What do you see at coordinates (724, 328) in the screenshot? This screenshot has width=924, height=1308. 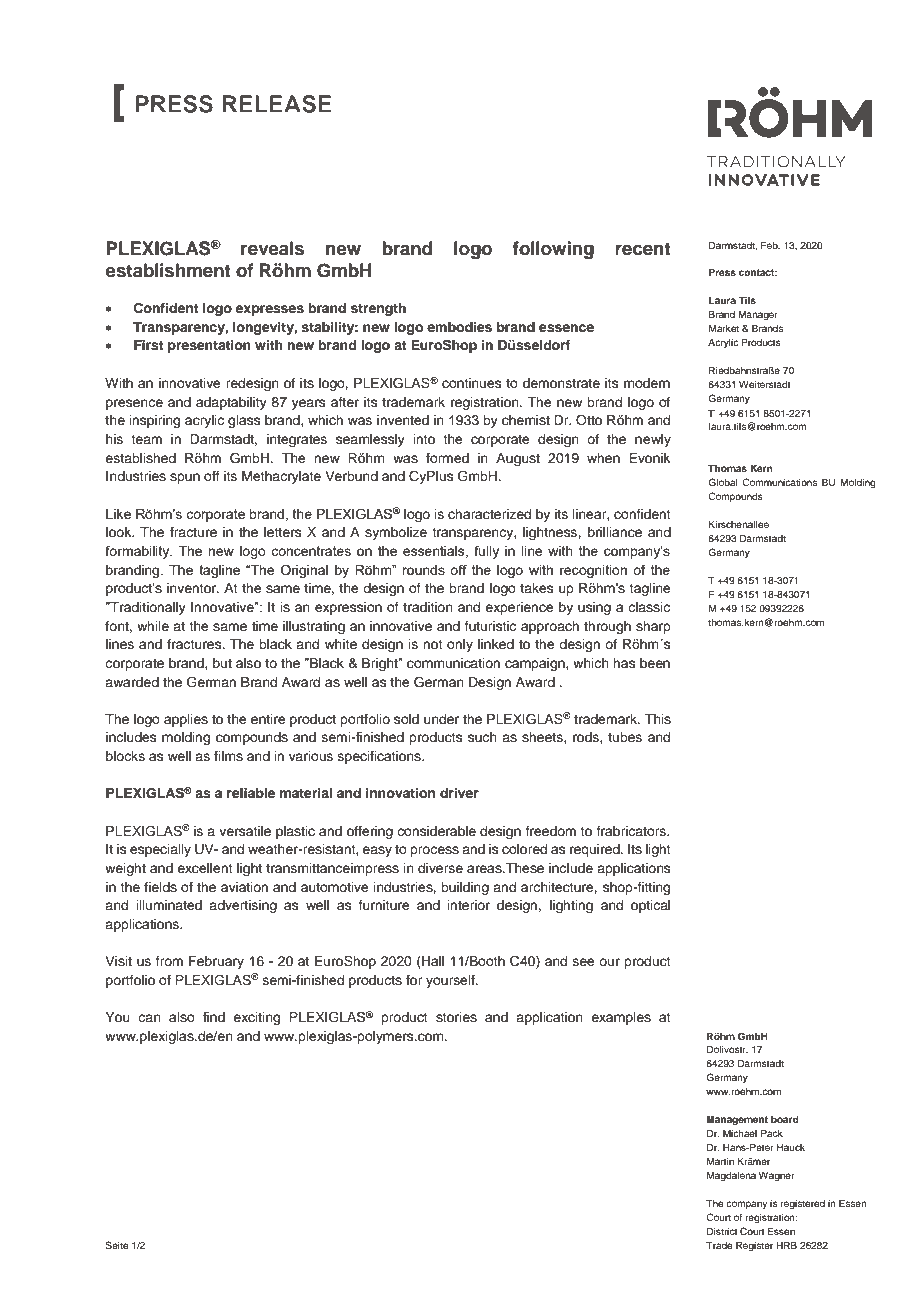 I see `Market` at bounding box center [724, 328].
